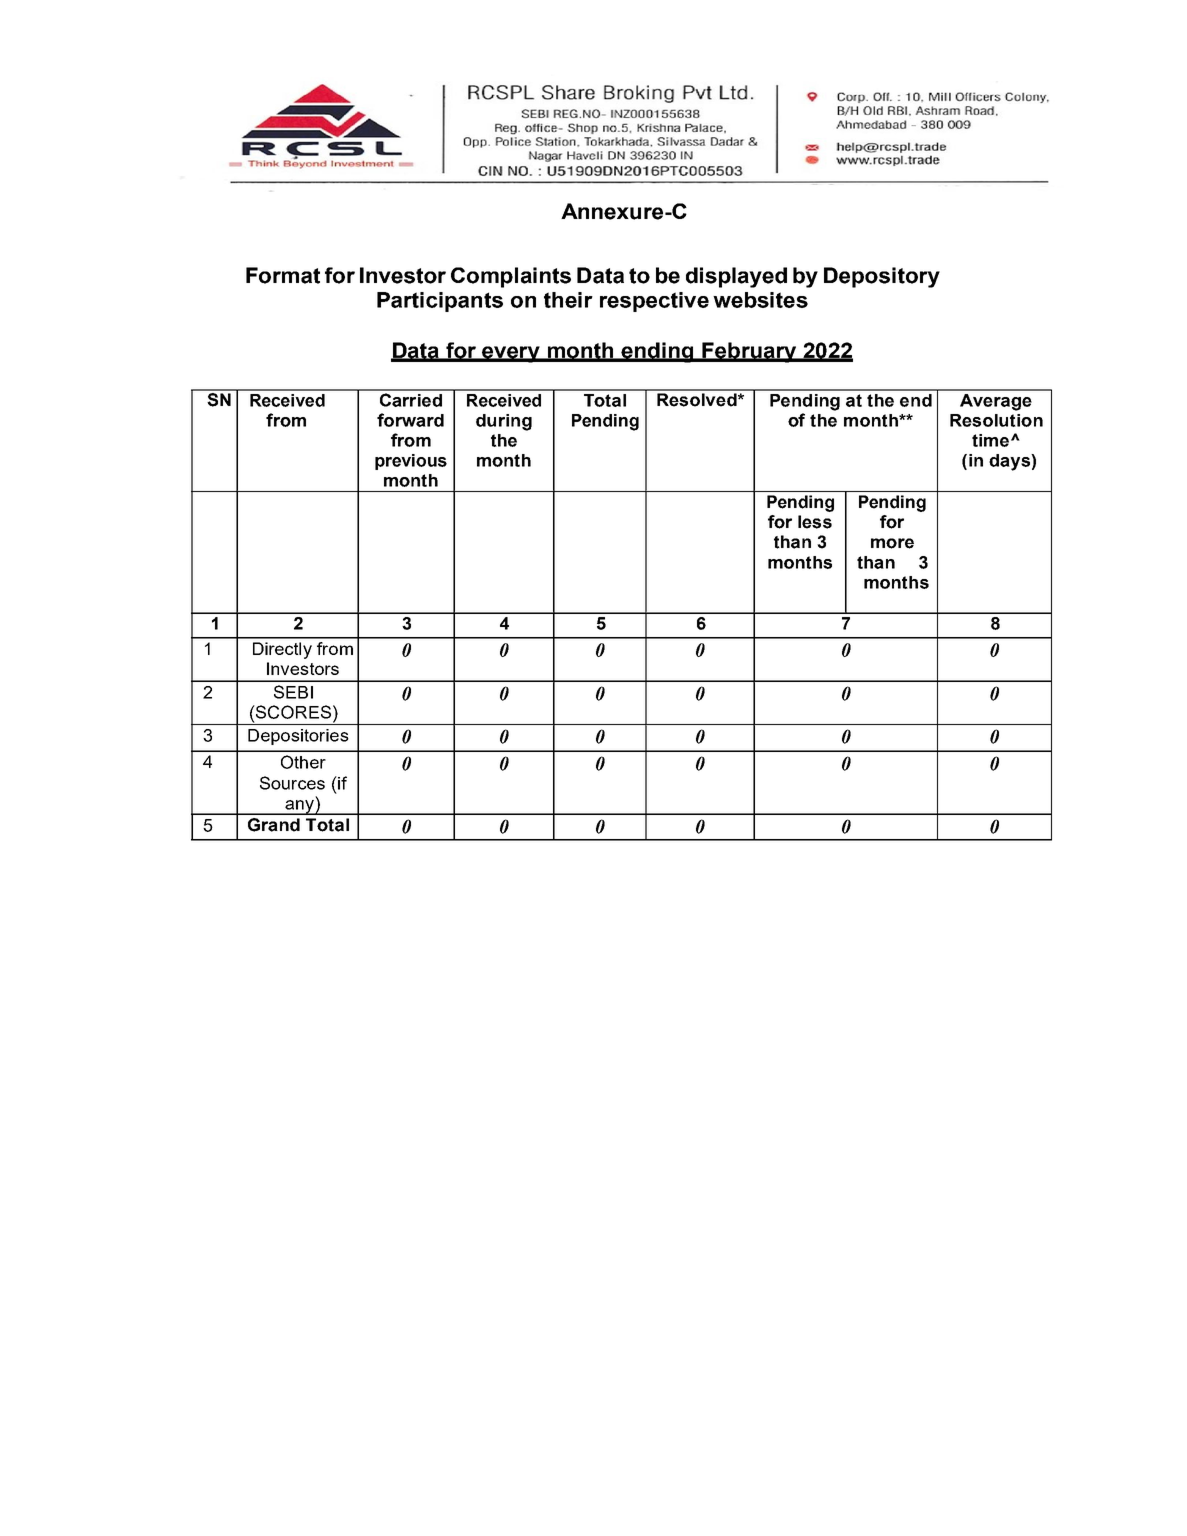  Describe the element at coordinates (996, 420) in the screenshot. I see `Resolution` at that location.
